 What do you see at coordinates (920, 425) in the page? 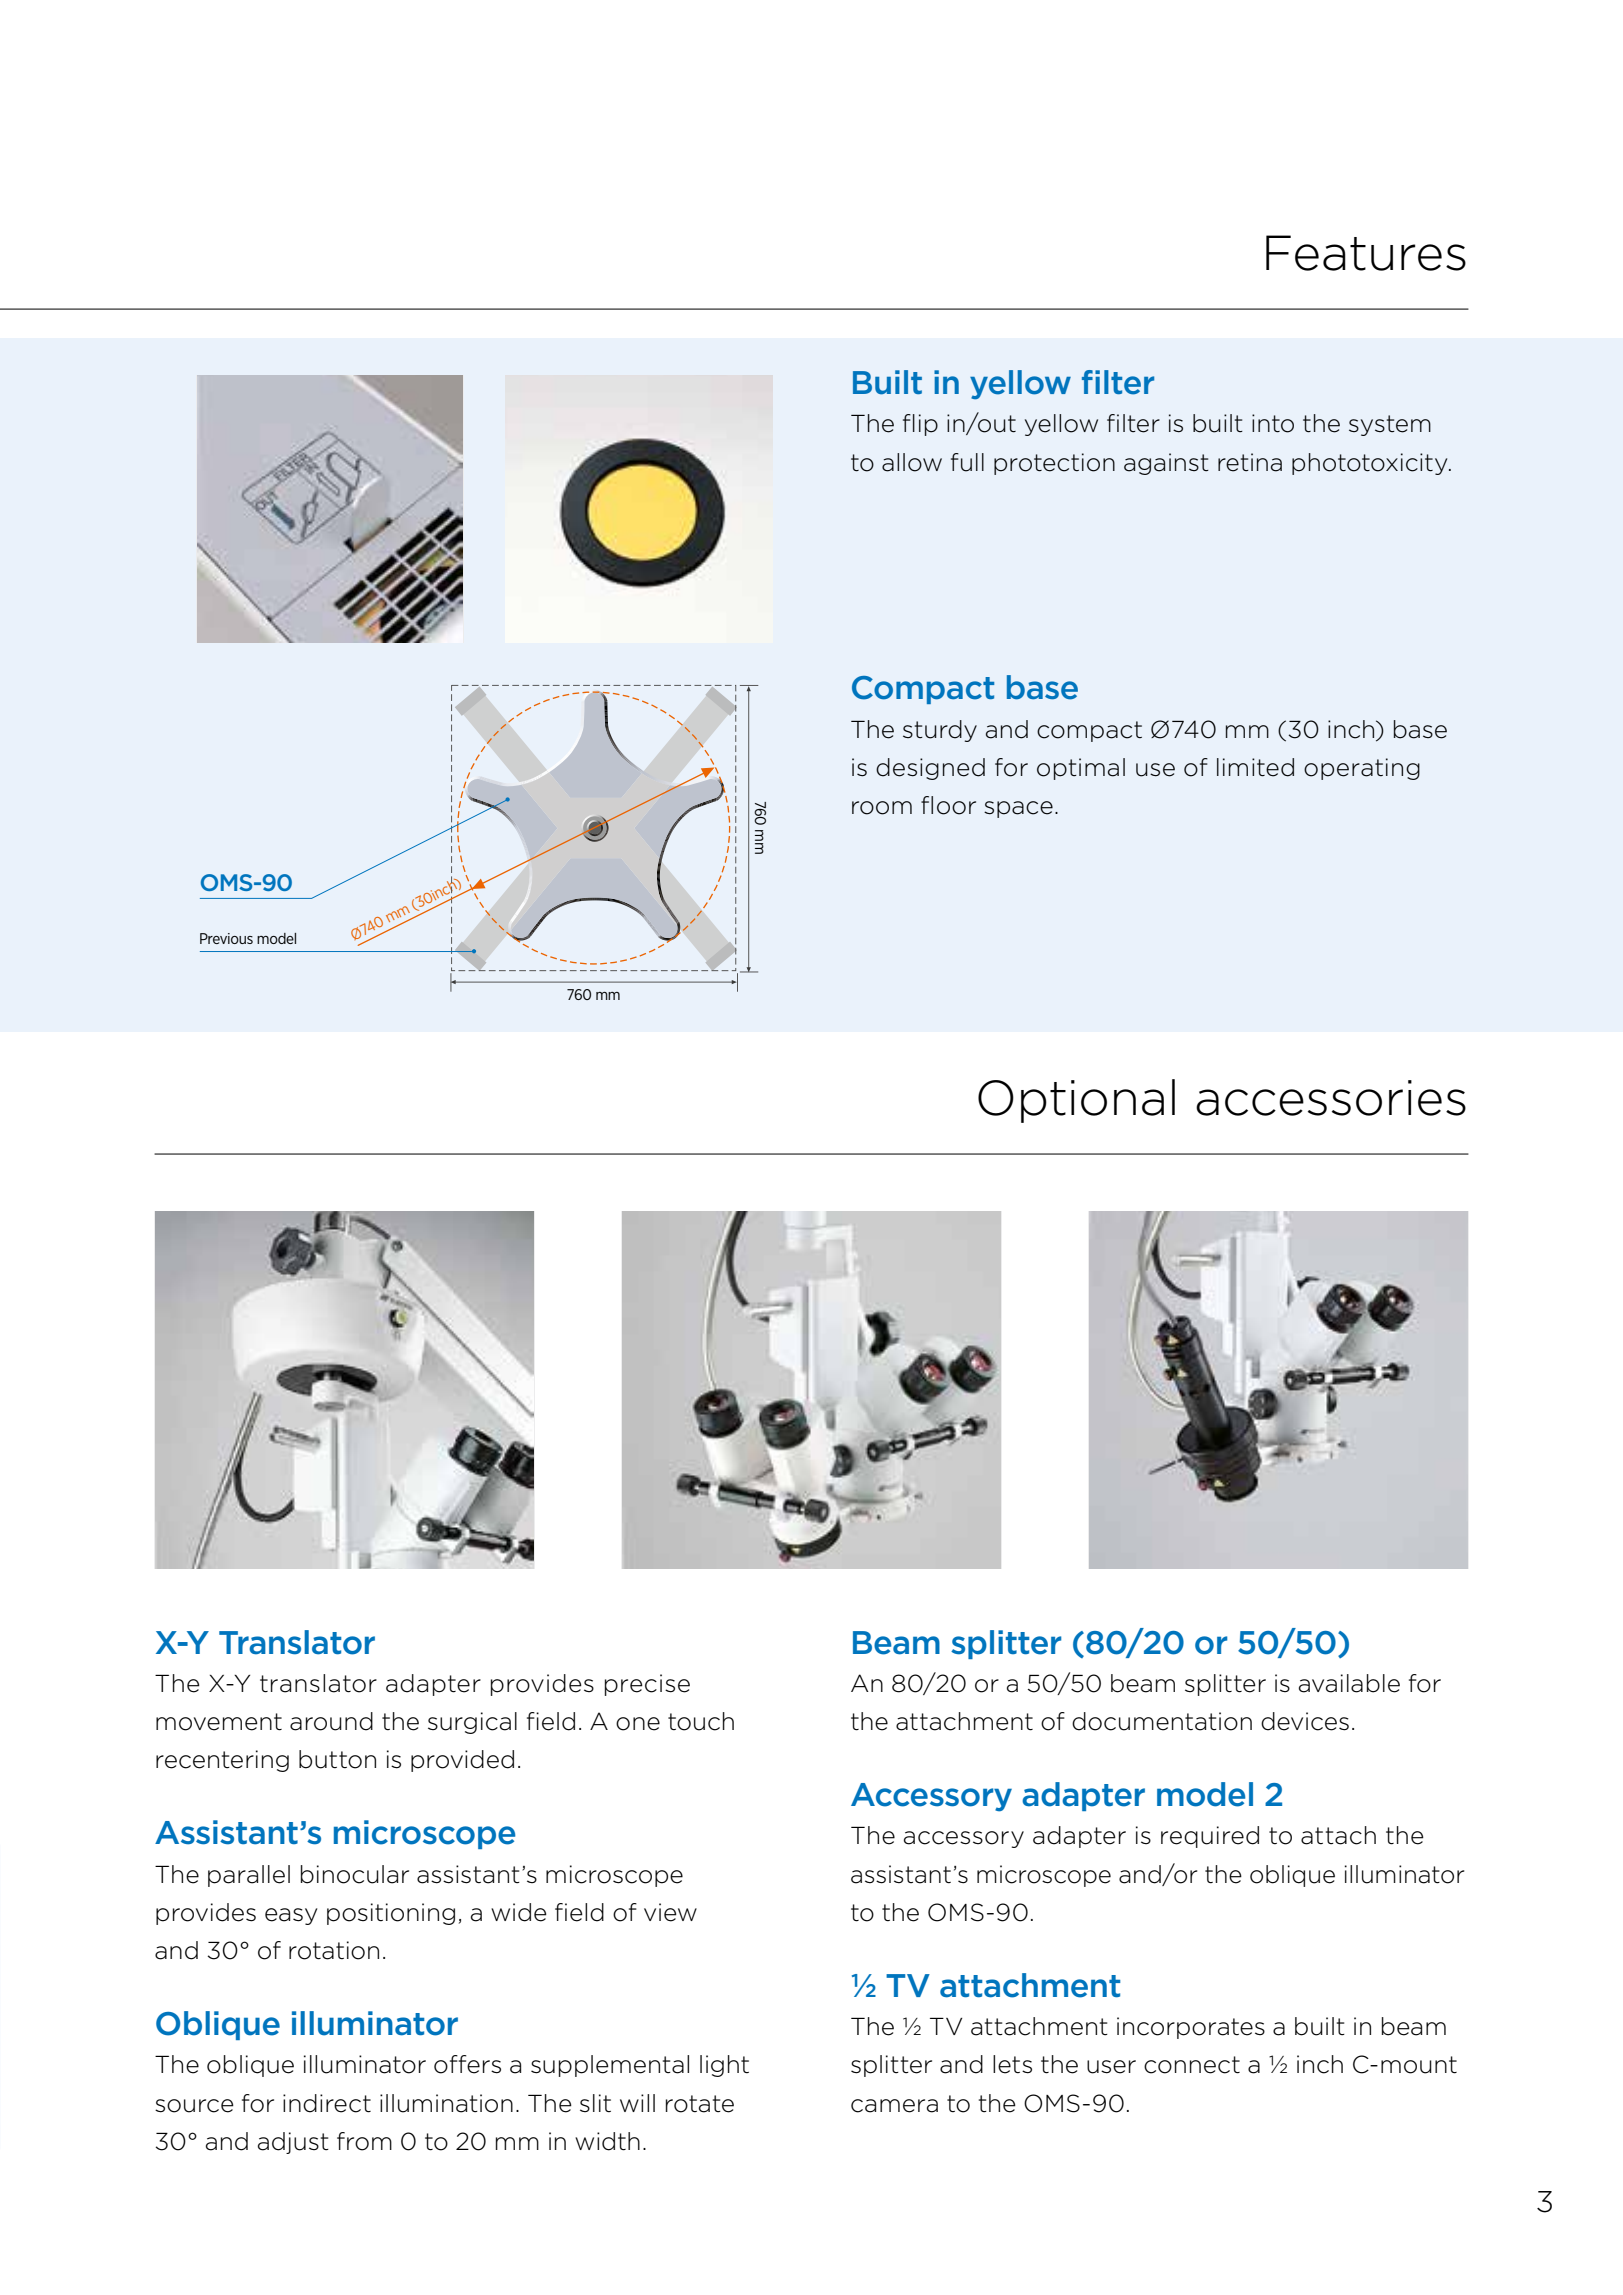
I see `flip` at bounding box center [920, 425].
